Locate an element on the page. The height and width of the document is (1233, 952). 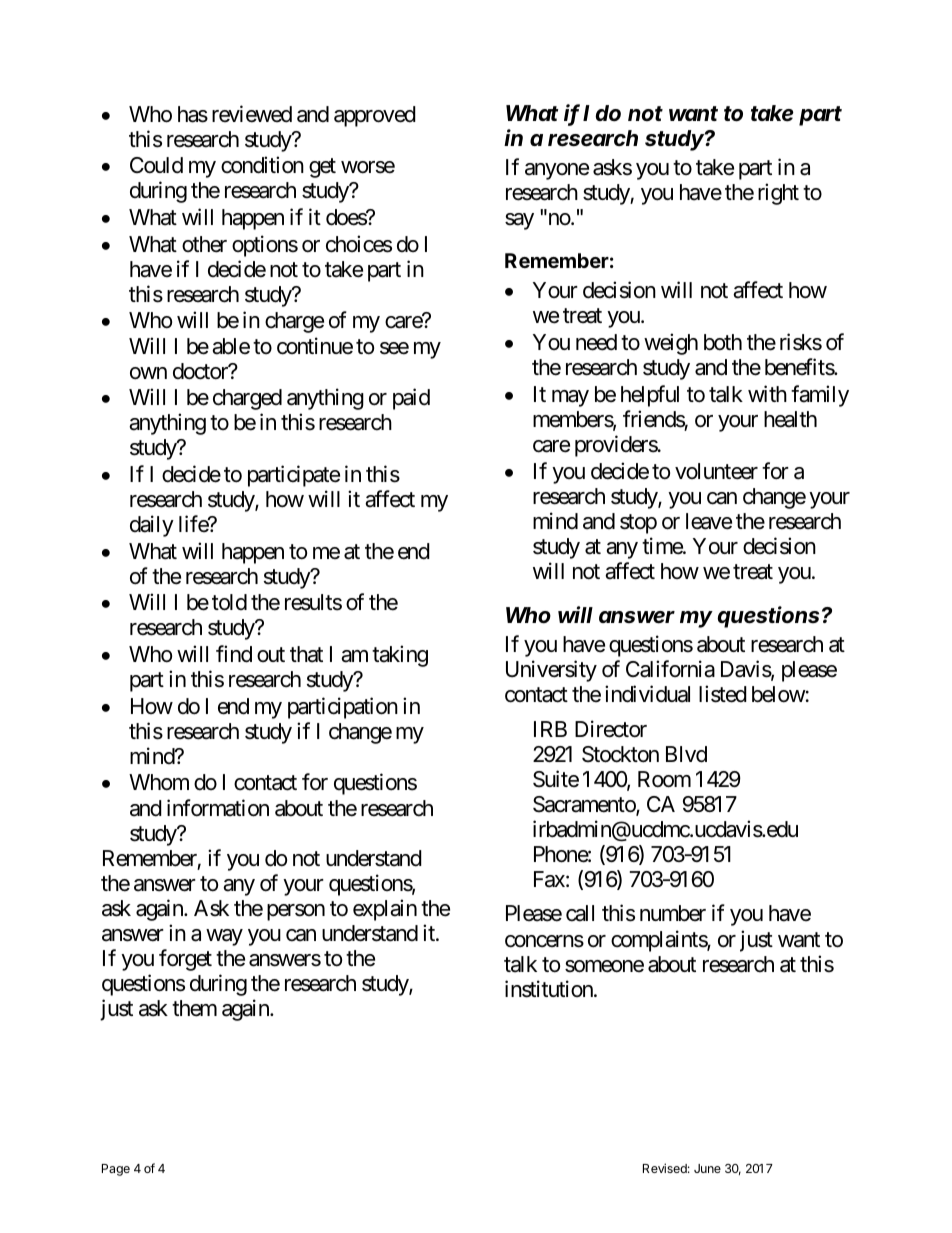
Could is located at coordinates (156, 165).
